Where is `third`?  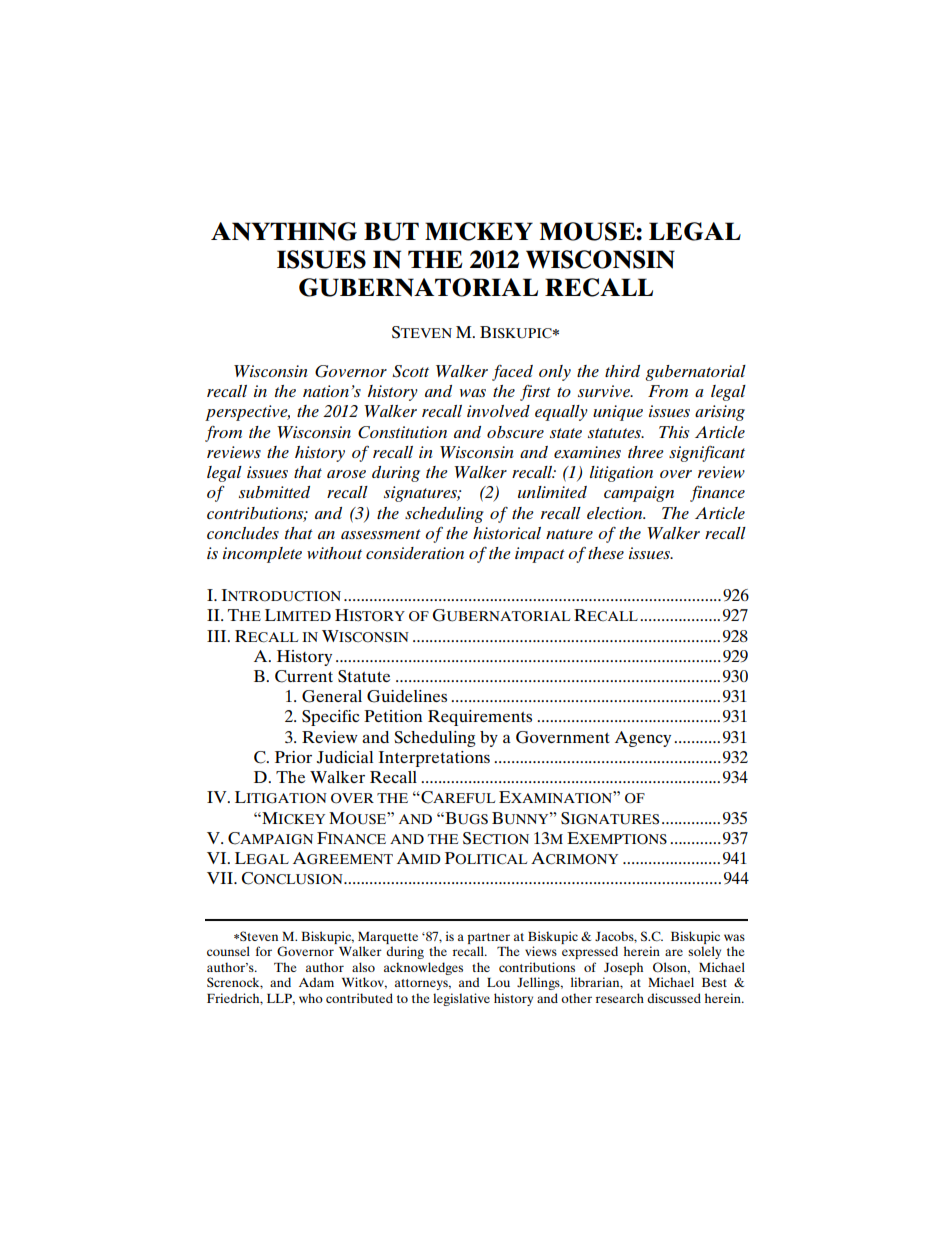 third is located at coordinates (622, 371).
